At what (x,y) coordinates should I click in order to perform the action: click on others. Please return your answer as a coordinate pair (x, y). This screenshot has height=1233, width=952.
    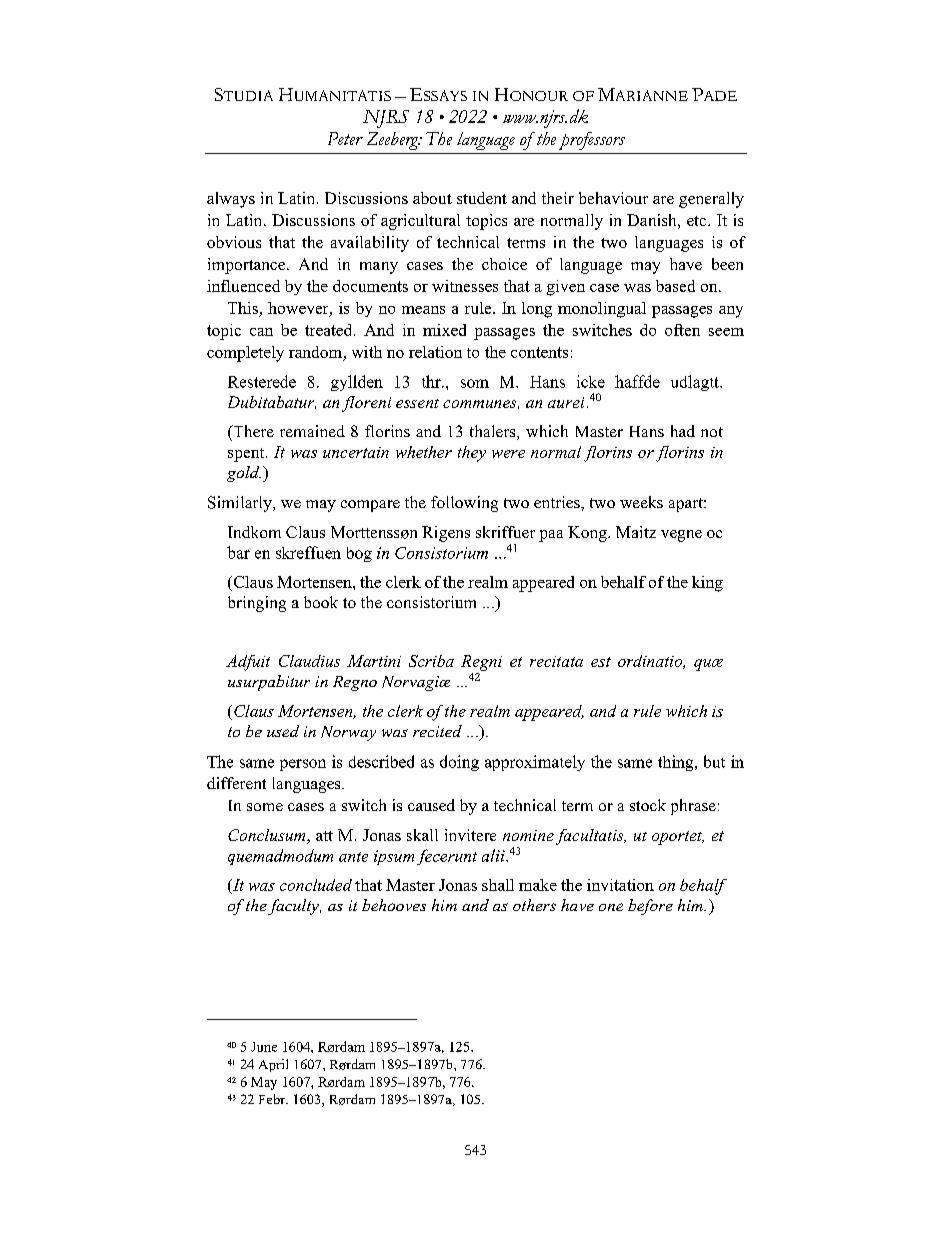
    Looking at the image, I should click on (534, 905).
